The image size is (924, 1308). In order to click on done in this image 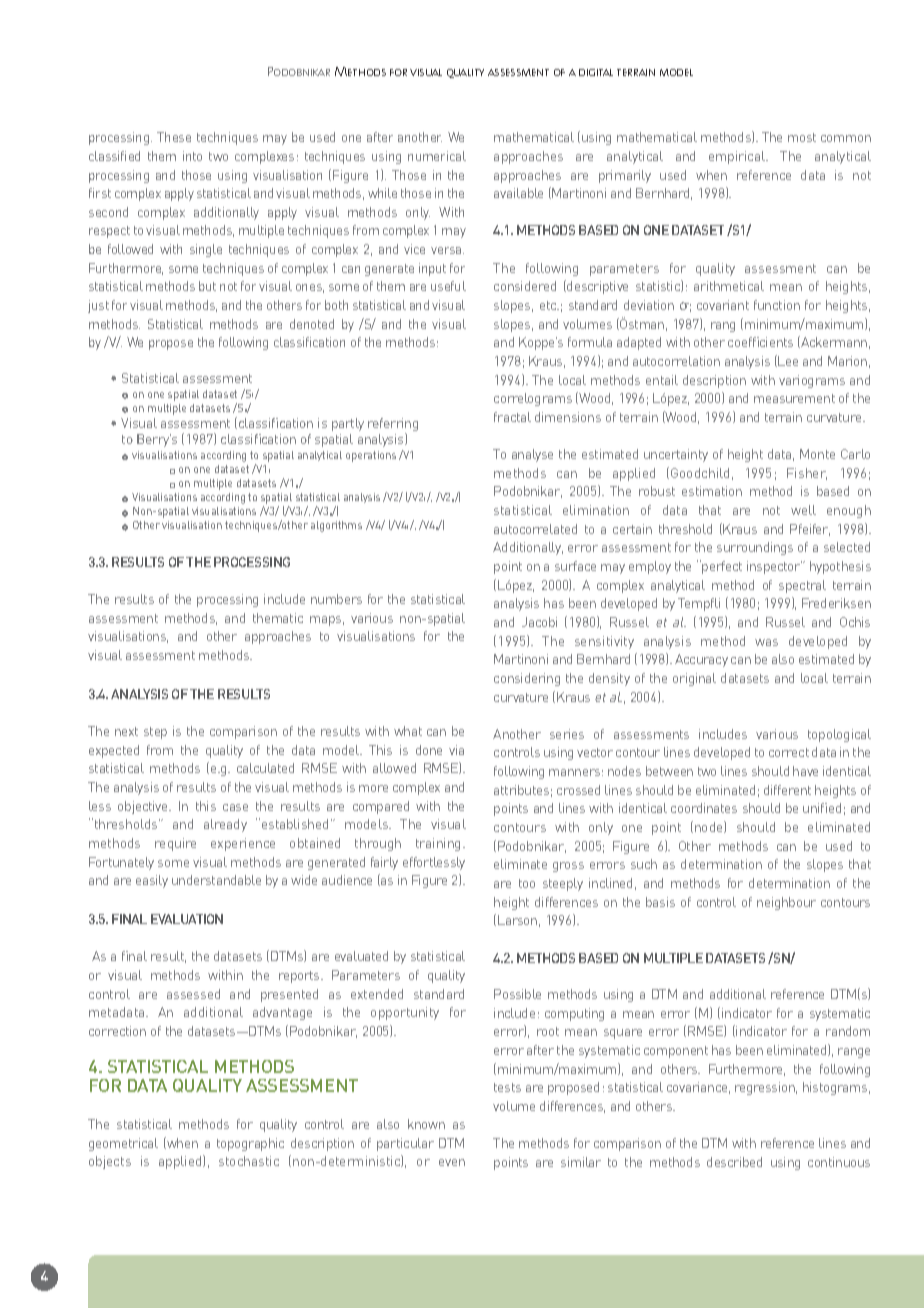, I will do `click(429, 750)`.
